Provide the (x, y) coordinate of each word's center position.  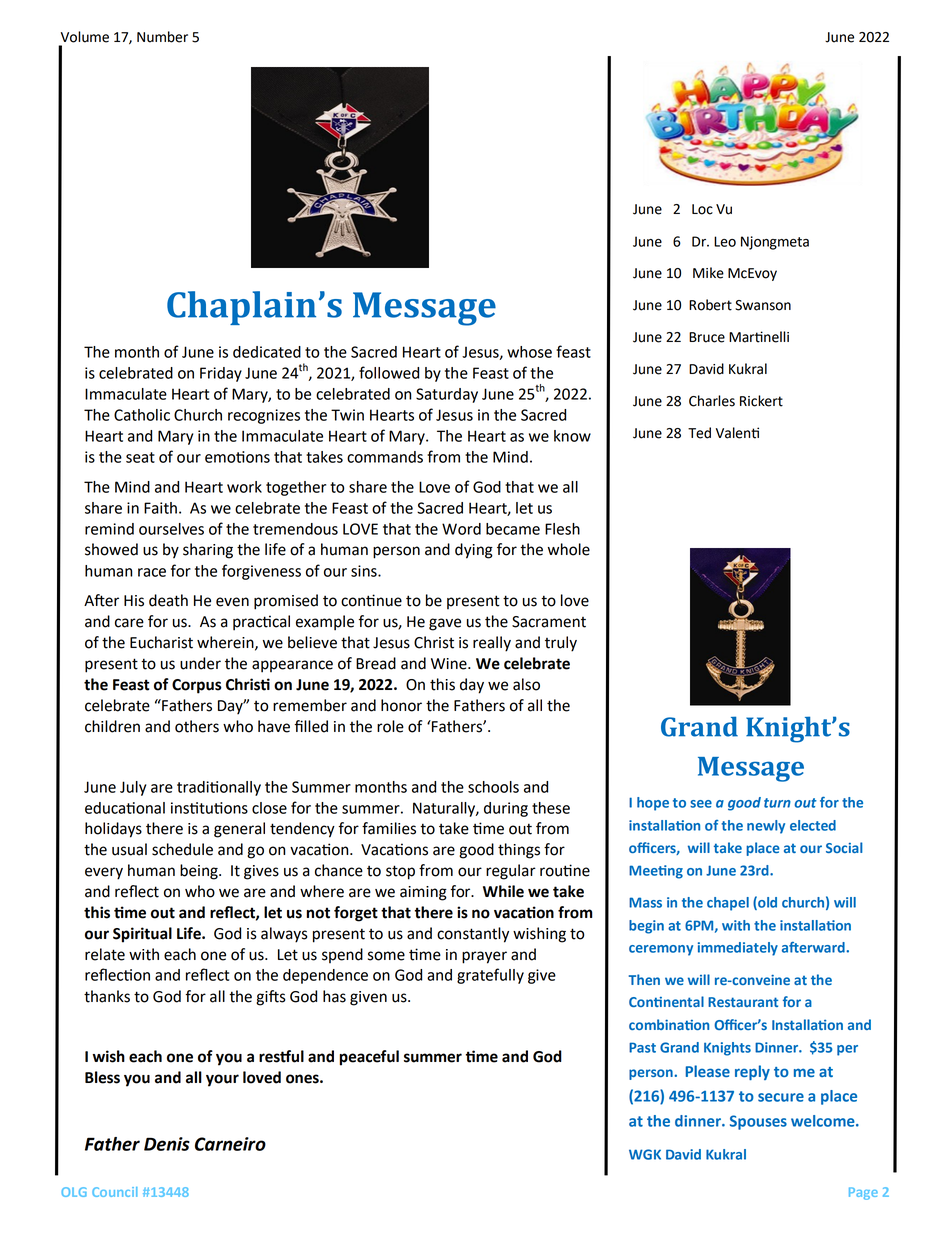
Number (162, 37)
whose (529, 352)
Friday (221, 374)
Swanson (763, 305)
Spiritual (142, 935)
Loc (702, 209)
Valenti (737, 433)
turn (777, 803)
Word (461, 529)
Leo (725, 241)
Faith (160, 508)
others (197, 726)
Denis (167, 1144)
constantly (473, 935)
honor (401, 705)
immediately (738, 949)
